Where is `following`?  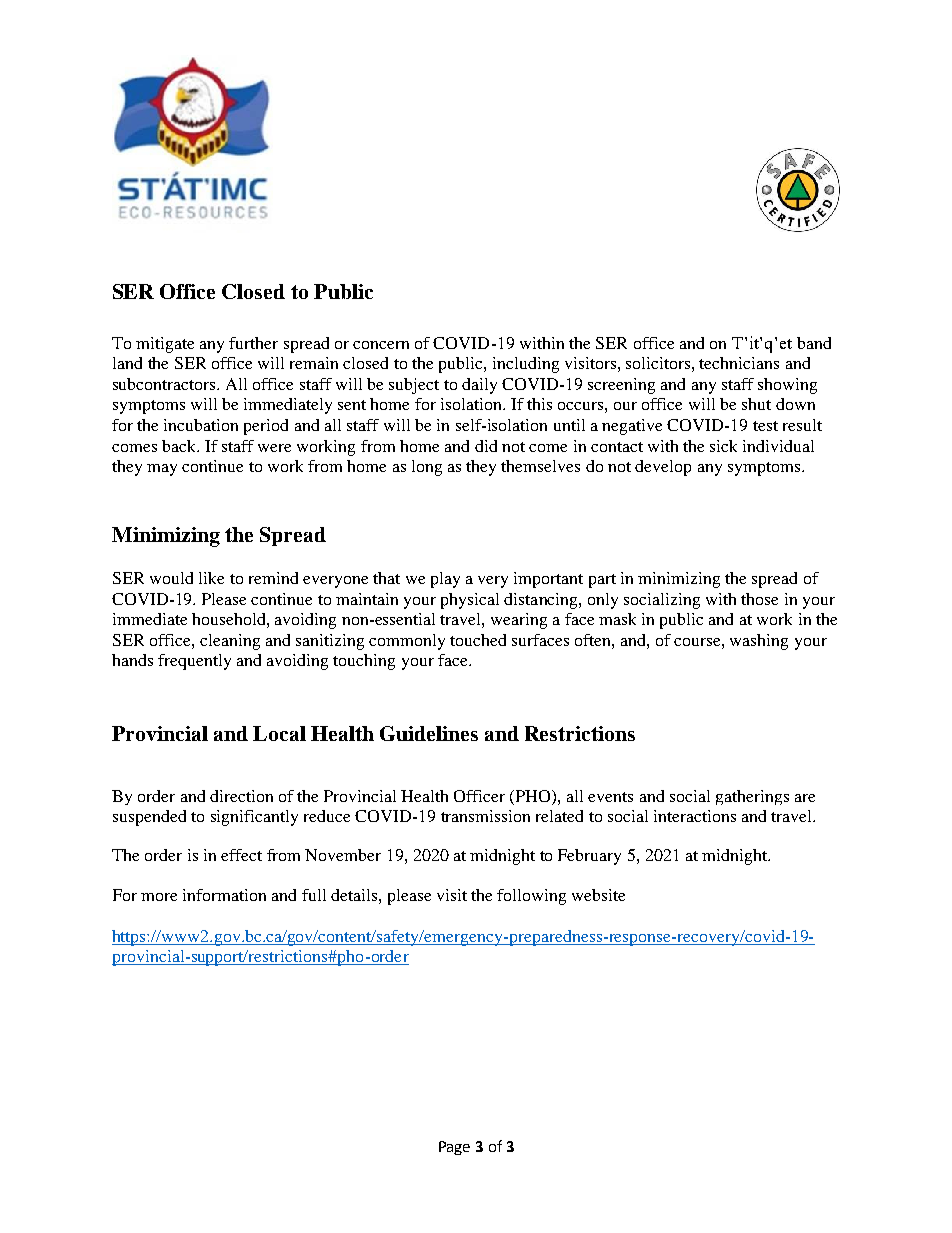
following is located at coordinates (531, 897).
